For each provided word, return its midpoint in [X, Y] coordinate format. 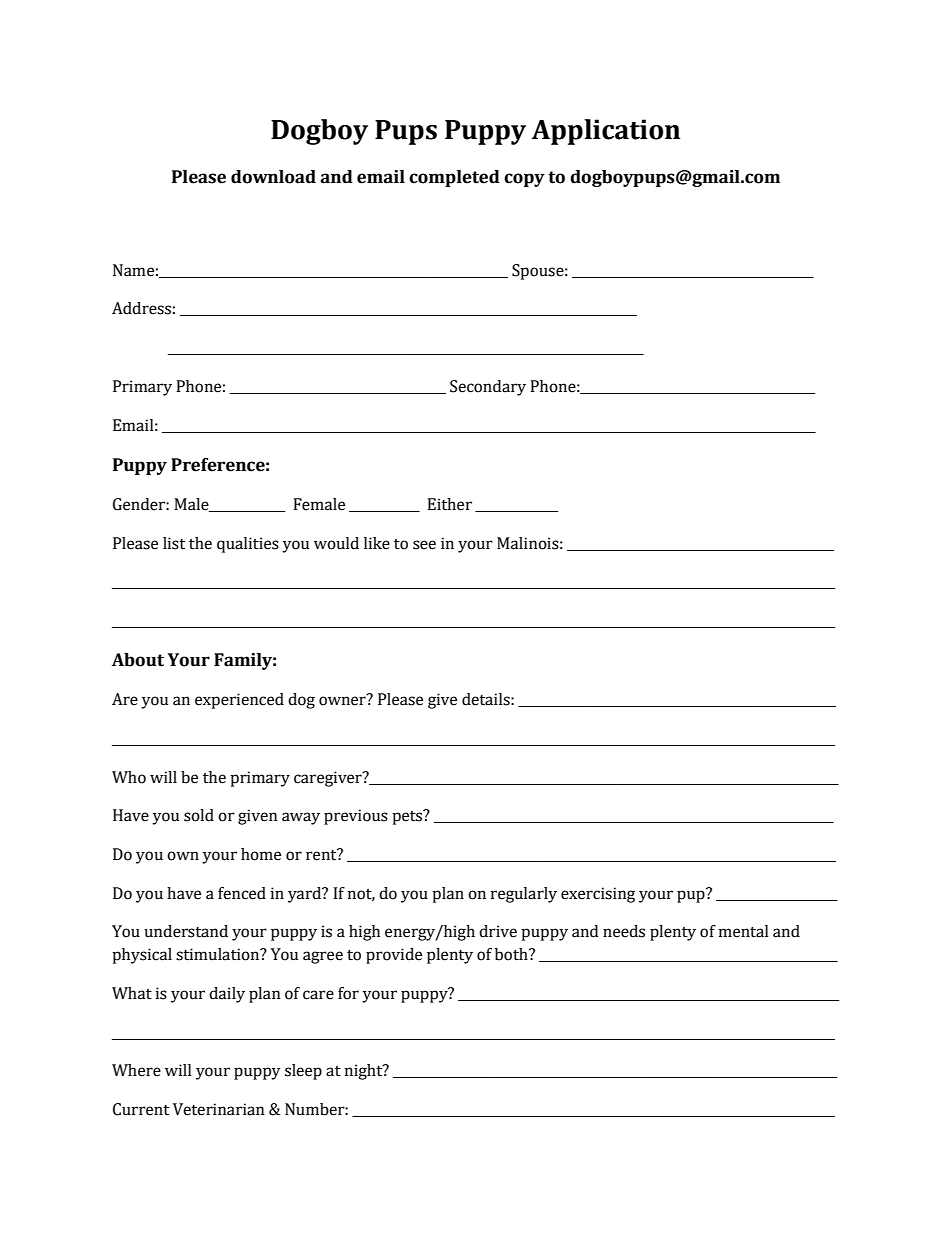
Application [605, 132]
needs [624, 931]
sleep [303, 1072]
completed [454, 178]
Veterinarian [219, 1109]
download [273, 177]
